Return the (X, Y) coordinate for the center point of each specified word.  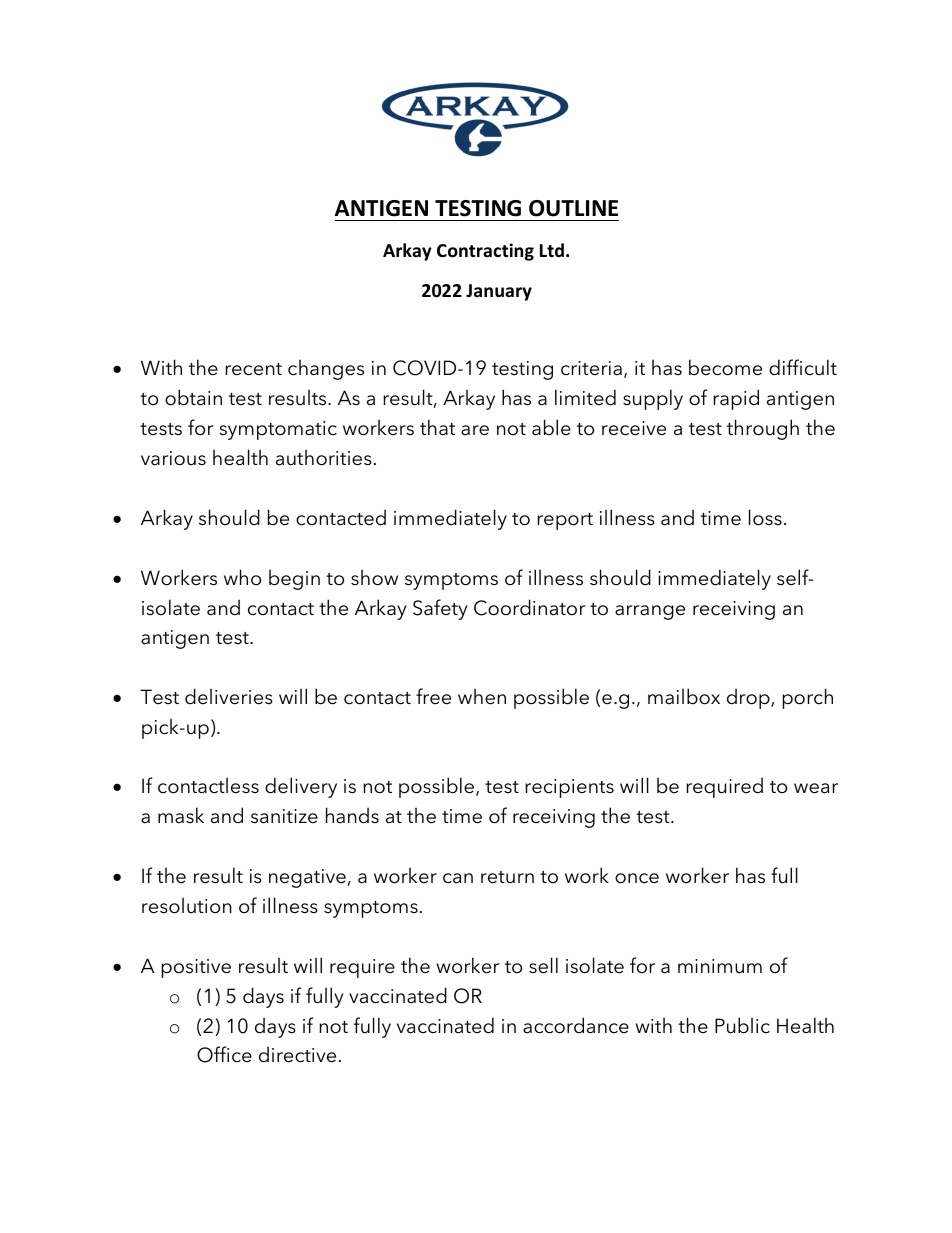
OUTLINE (573, 208)
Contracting (485, 252)
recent (253, 369)
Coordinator (530, 607)
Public (742, 1025)
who (242, 577)
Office (224, 1054)
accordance (576, 1025)
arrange (650, 612)
